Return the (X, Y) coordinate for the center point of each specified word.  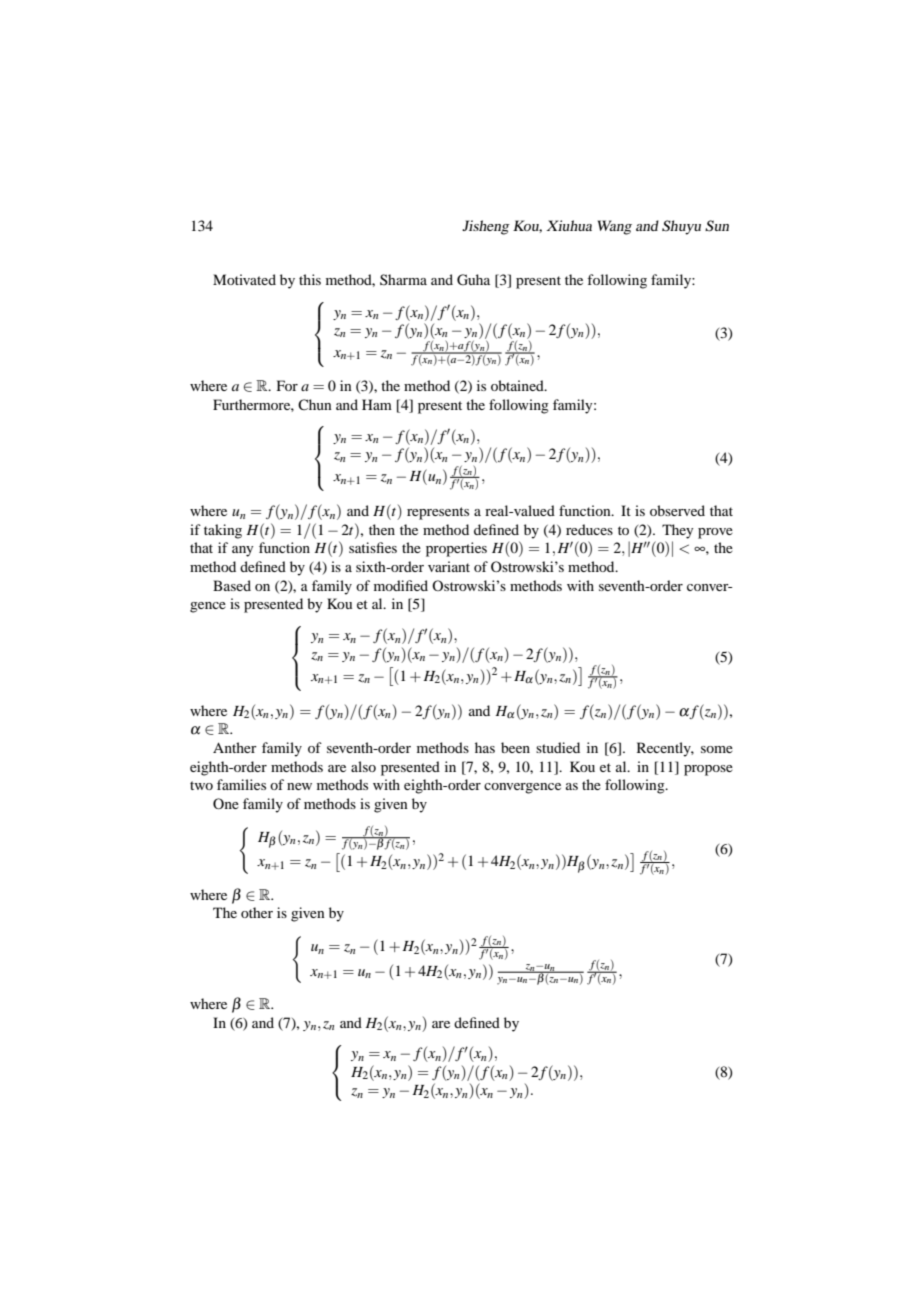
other (257, 912)
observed (677, 510)
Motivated (244, 279)
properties (456, 549)
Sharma (403, 279)
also (363, 766)
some (717, 749)
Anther (235, 747)
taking (223, 531)
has (485, 747)
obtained (518, 385)
